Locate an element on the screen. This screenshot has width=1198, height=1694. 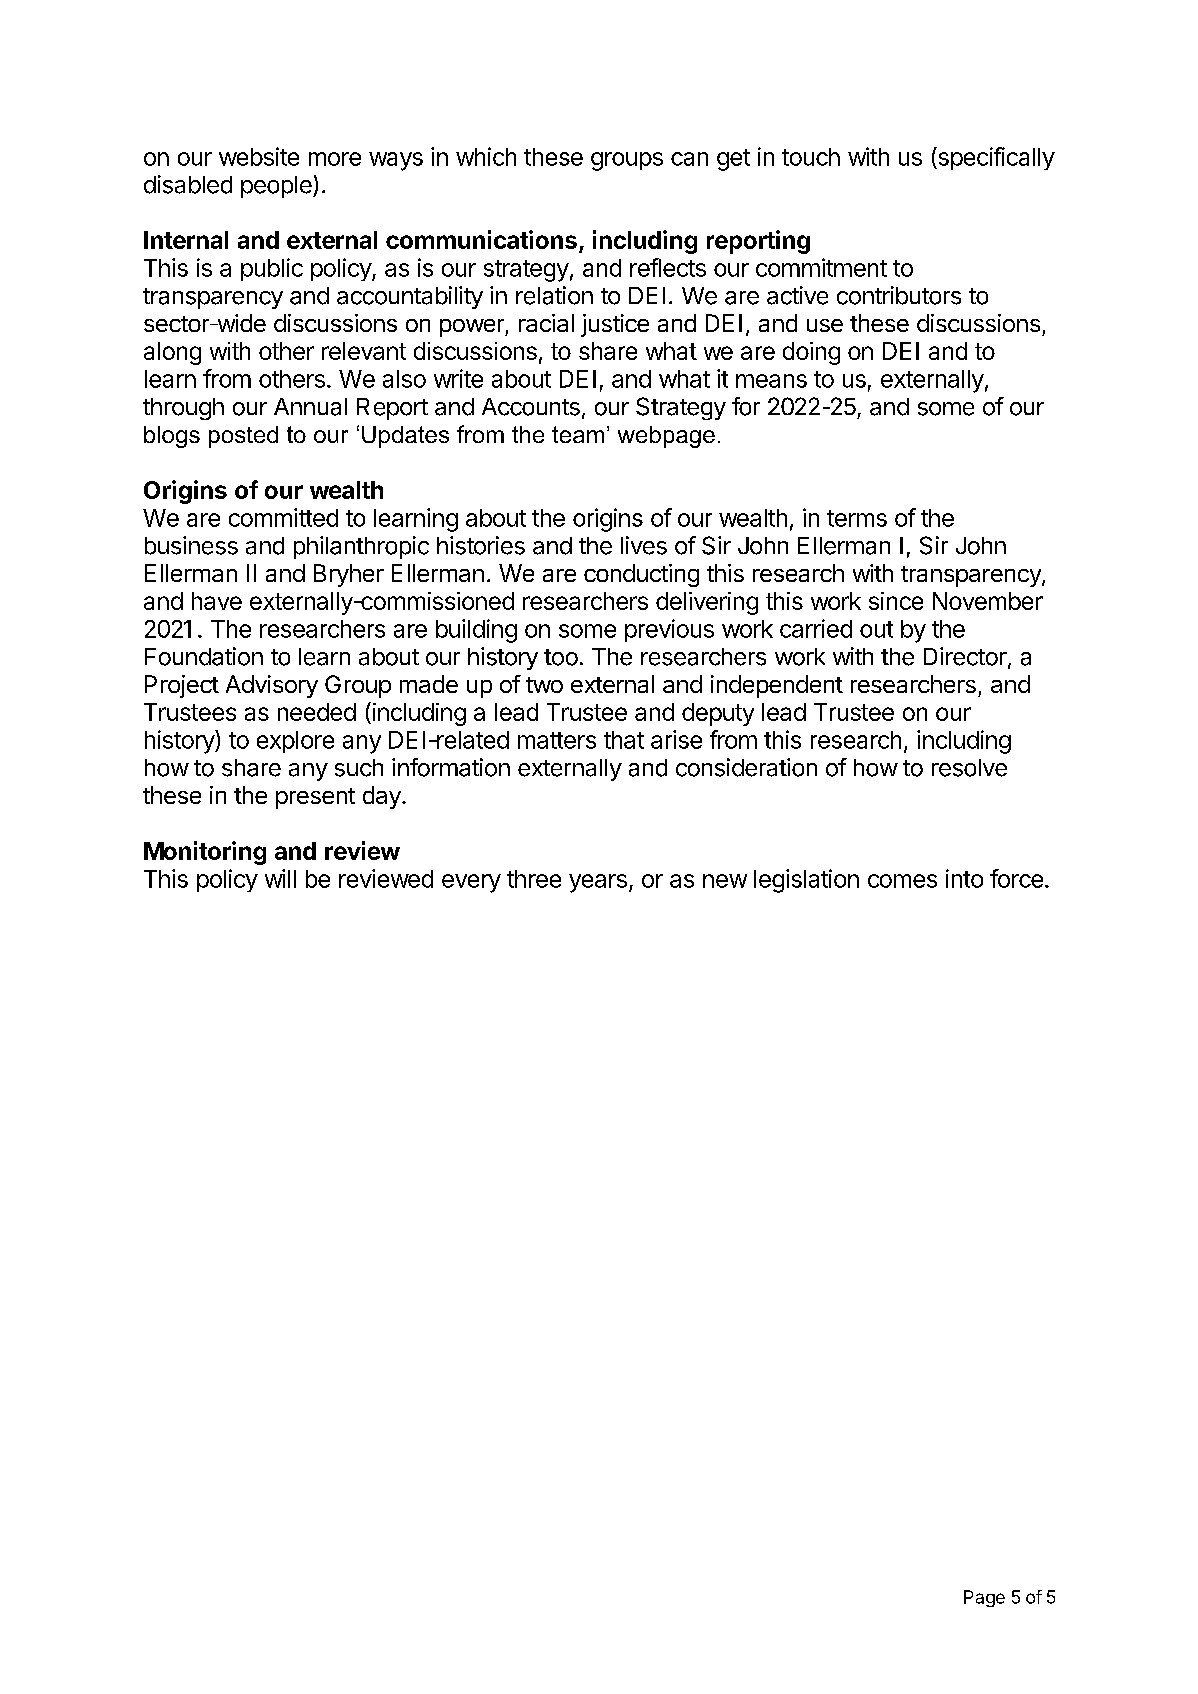
people is located at coordinates (277, 187).
